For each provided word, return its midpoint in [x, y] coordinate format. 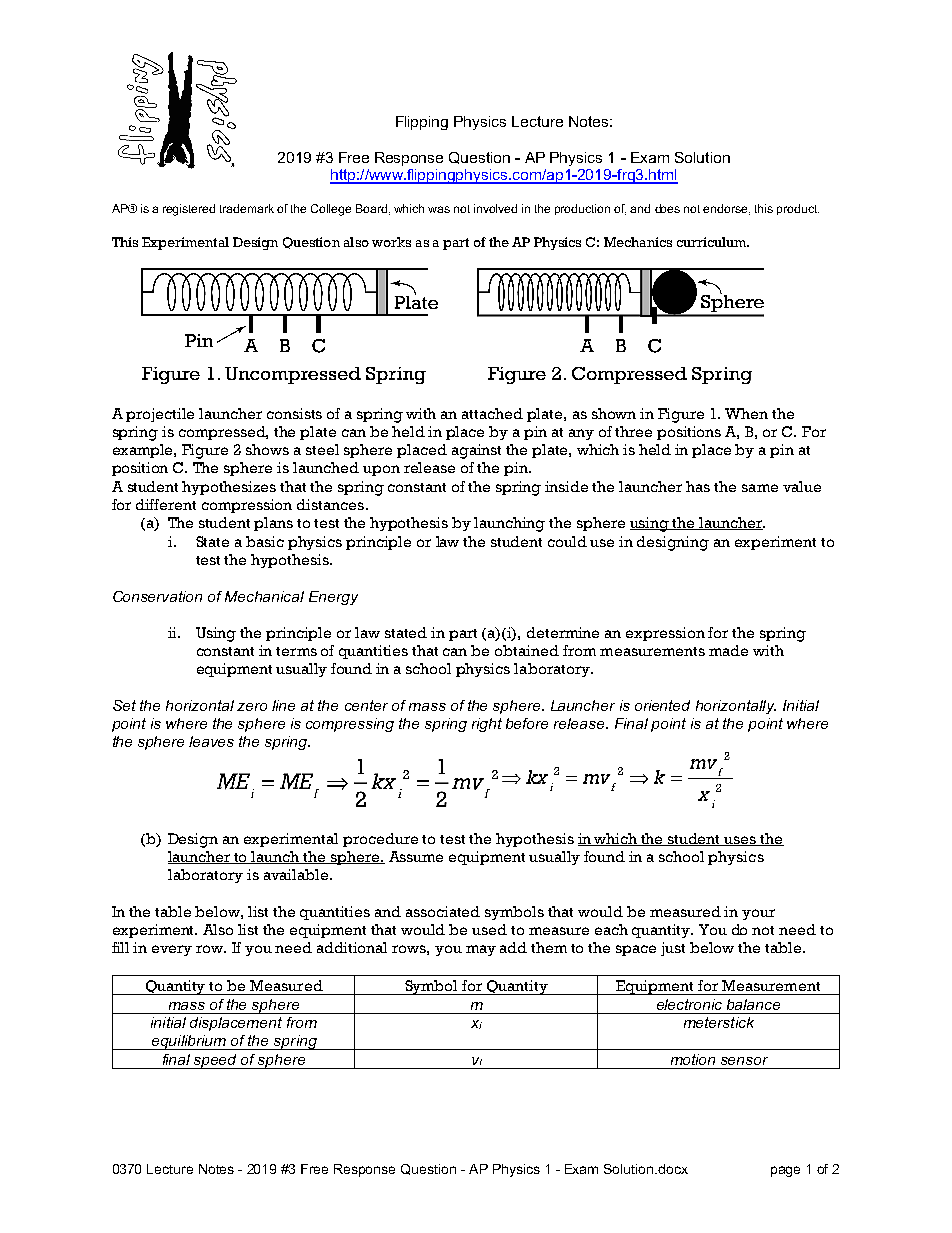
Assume [416, 856]
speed [216, 1061]
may [481, 950]
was [439, 209]
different [166, 504]
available [297, 874]
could [567, 541]
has [698, 486]
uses [741, 841]
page [785, 1171]
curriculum [713, 242]
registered [189, 210]
